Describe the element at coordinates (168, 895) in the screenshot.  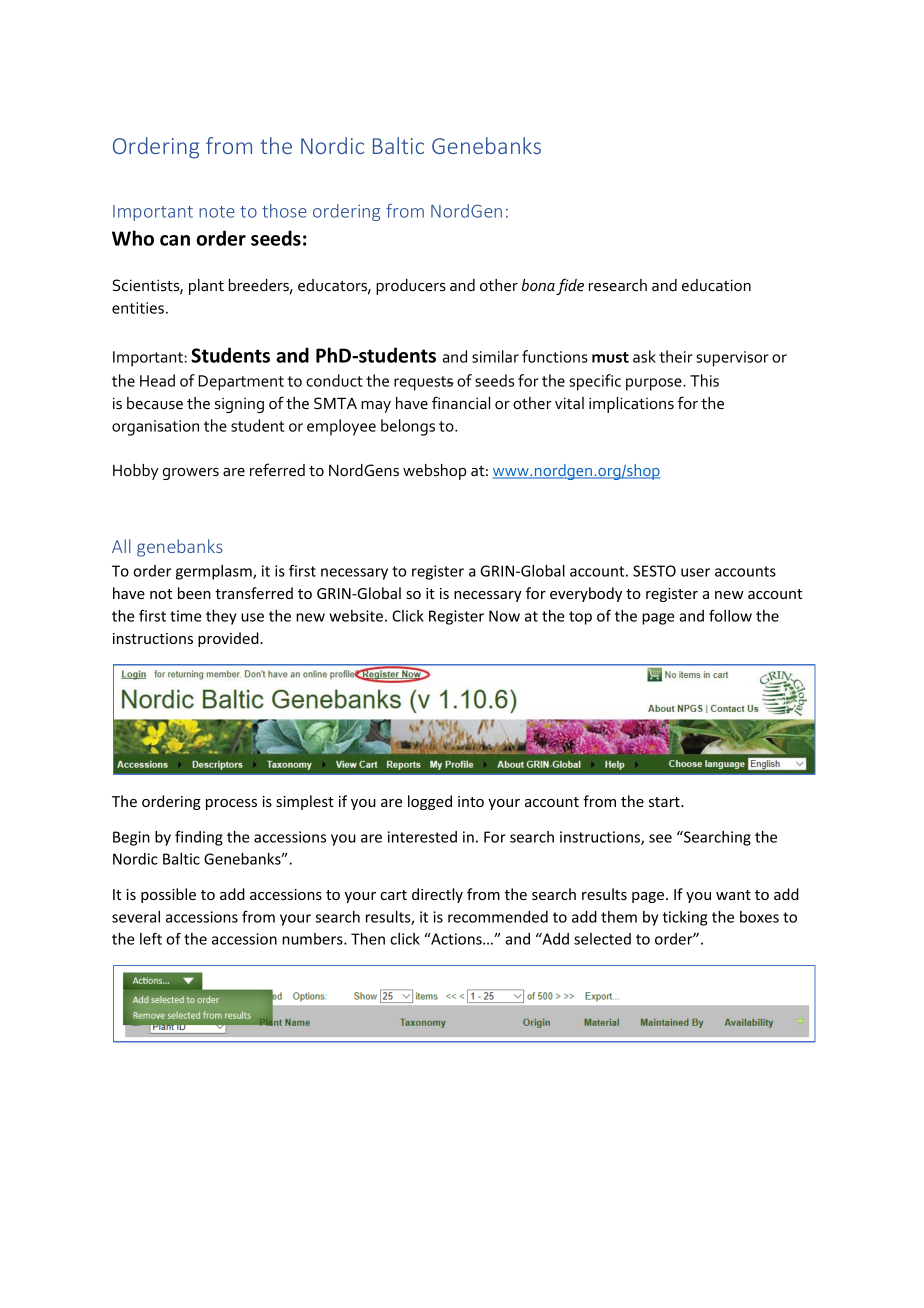
I see `possible` at that location.
